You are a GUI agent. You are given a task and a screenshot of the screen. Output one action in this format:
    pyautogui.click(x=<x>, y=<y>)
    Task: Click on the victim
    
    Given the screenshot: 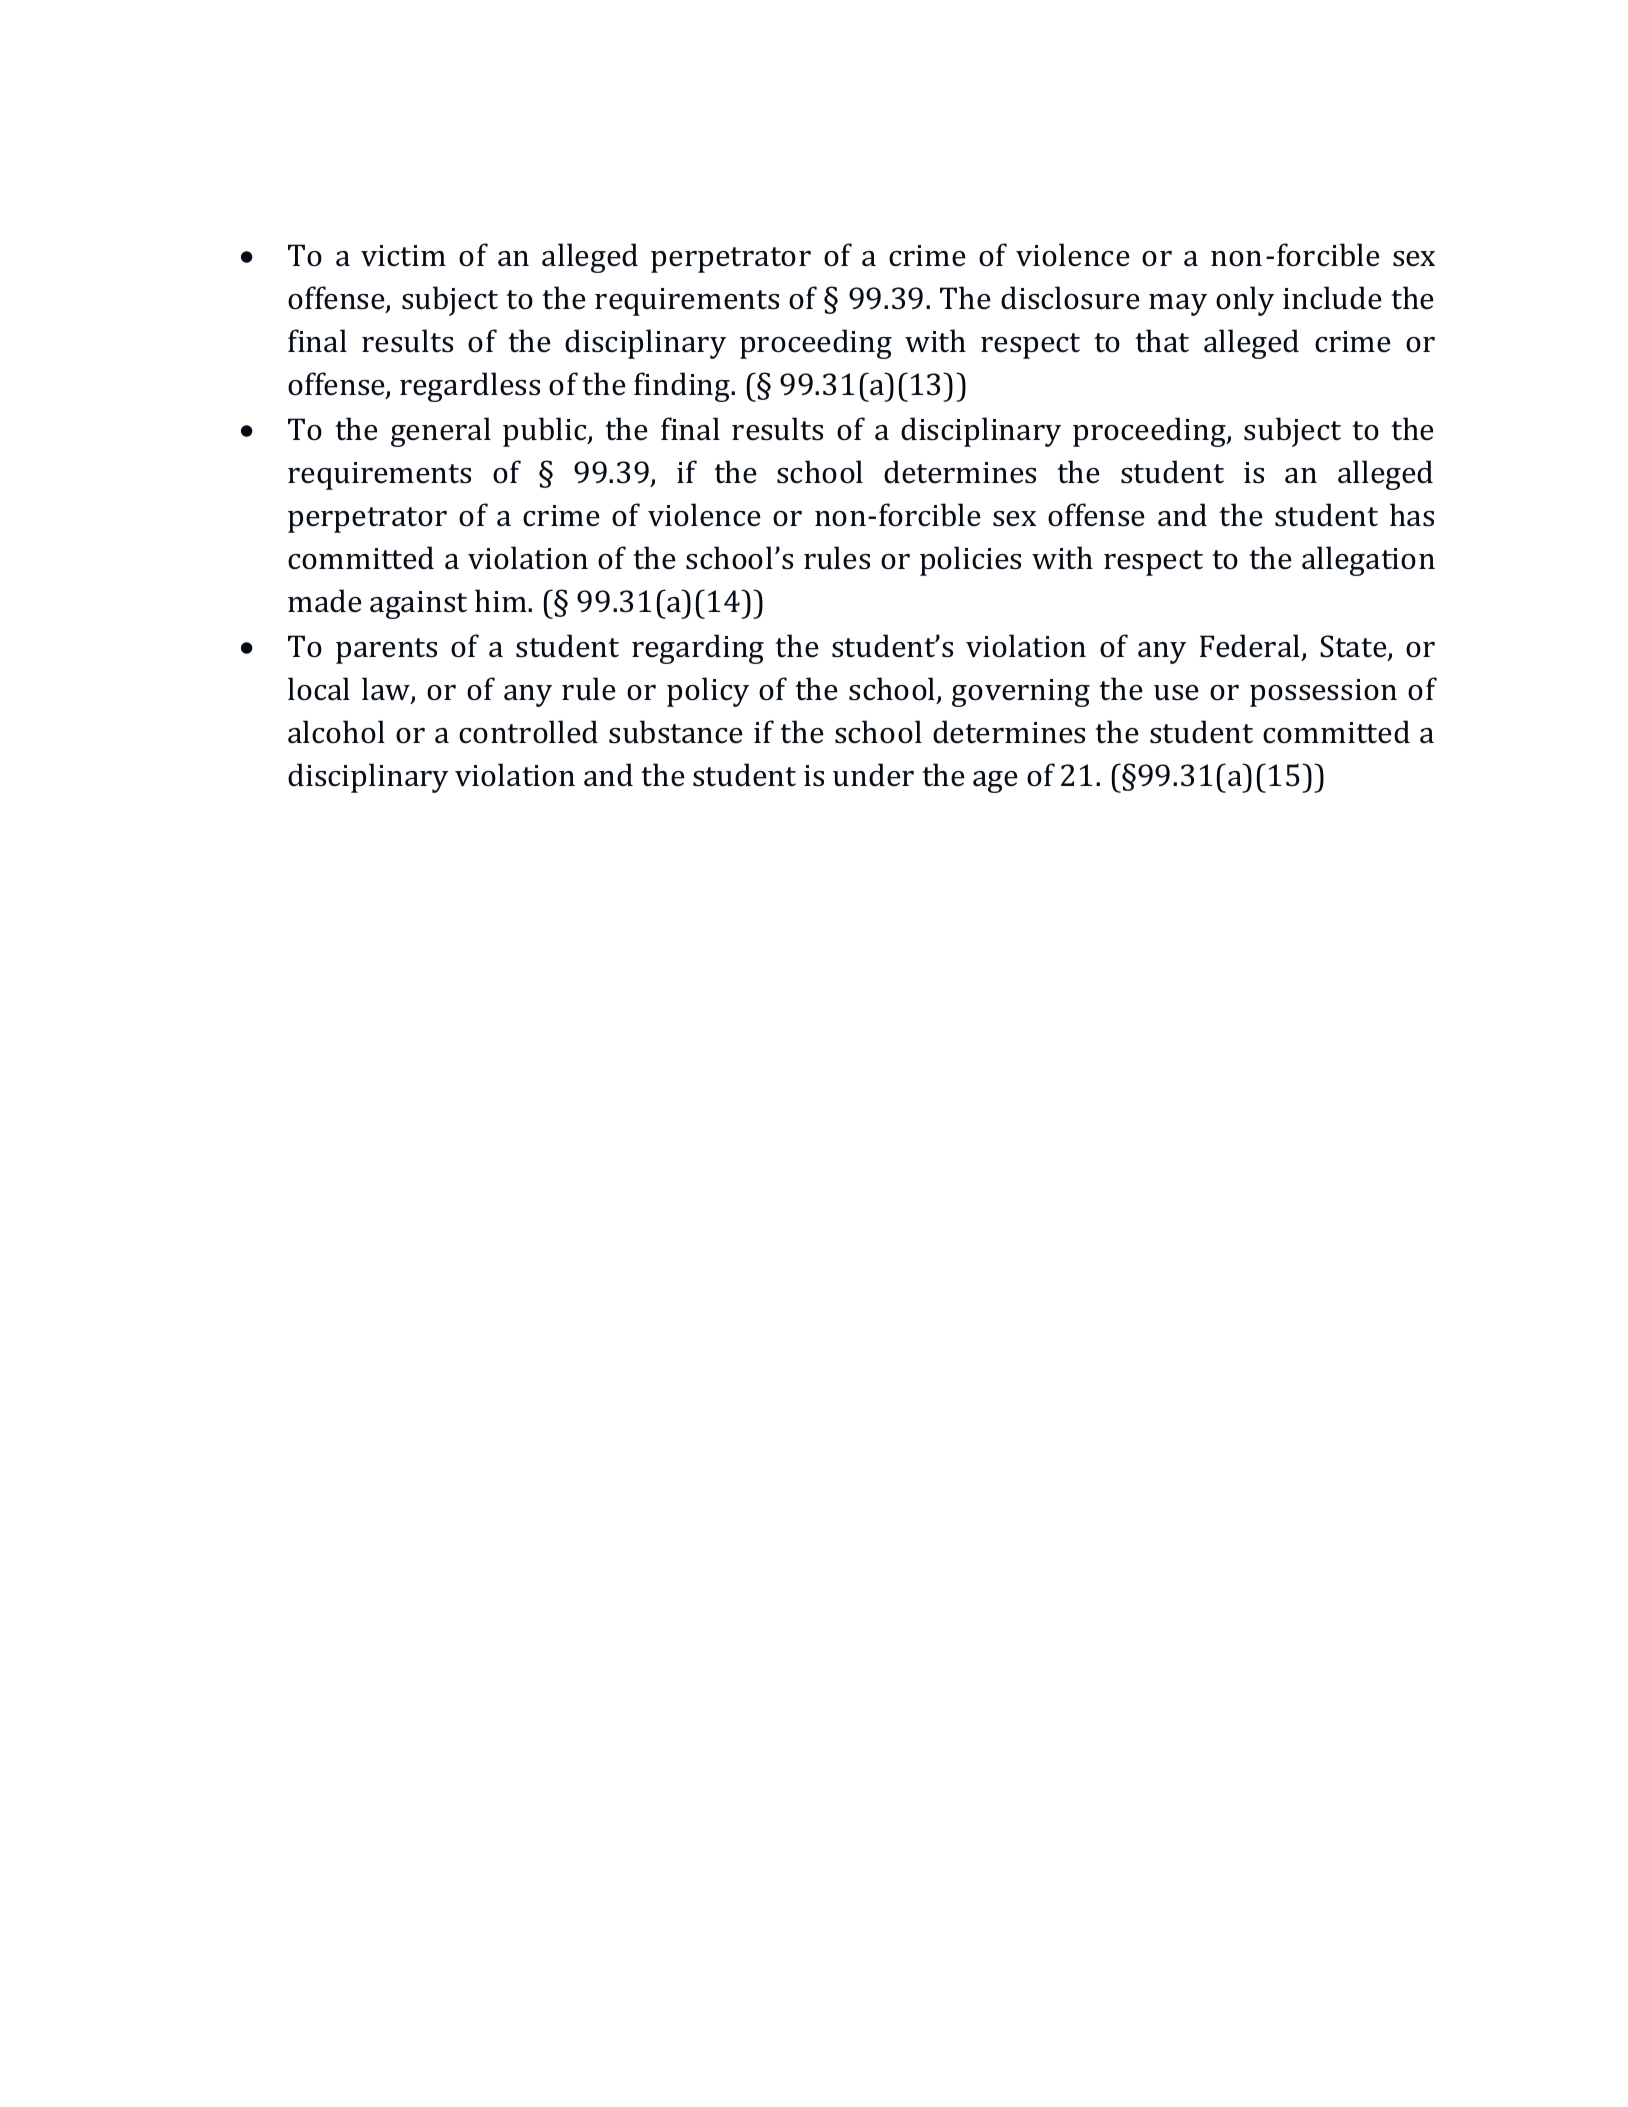 What is the action you would take?
    pyautogui.click(x=403, y=256)
